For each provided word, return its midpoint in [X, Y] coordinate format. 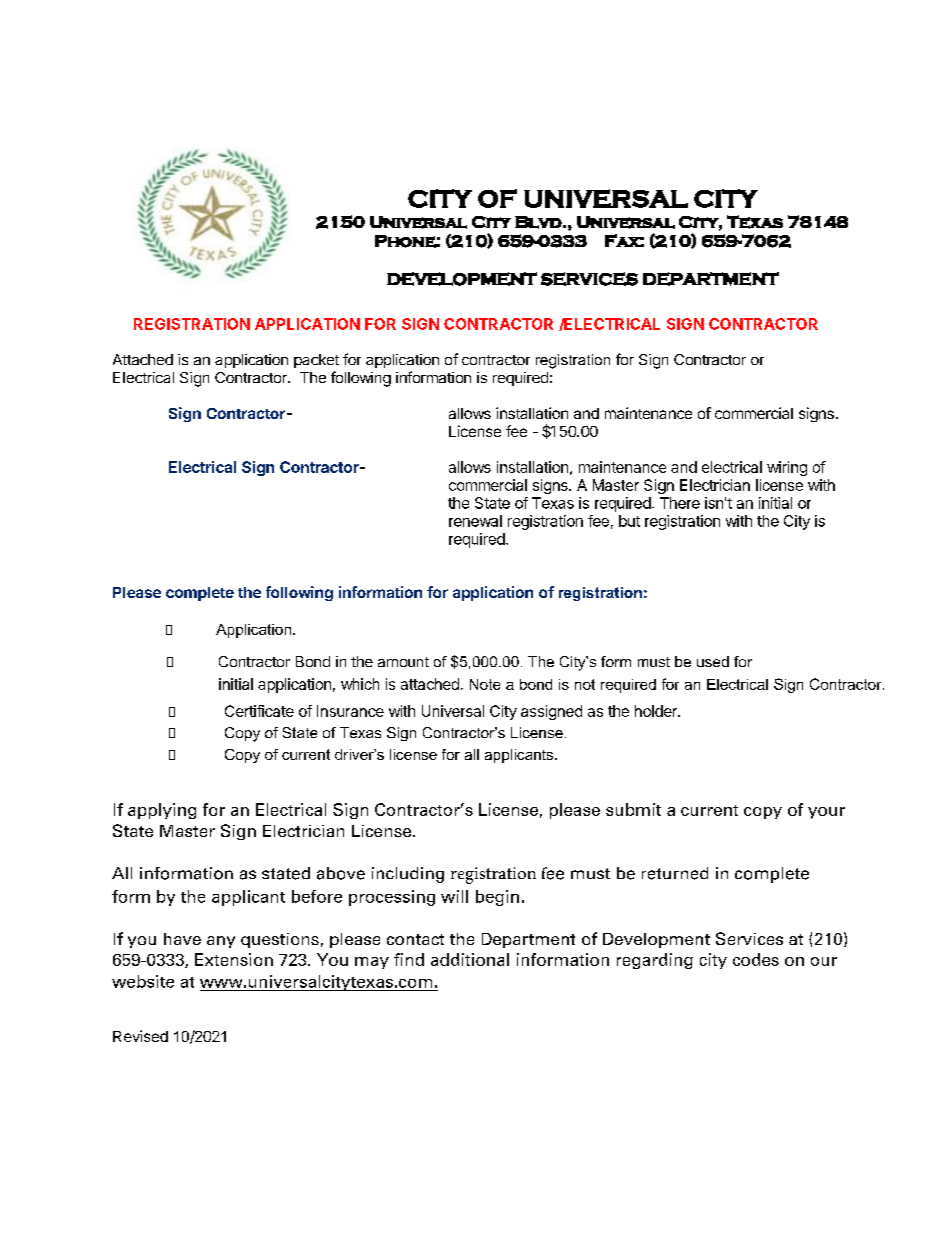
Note [485, 684]
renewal [475, 521]
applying [162, 811]
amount [403, 662]
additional [470, 959]
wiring [787, 468]
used [713, 661]
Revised [140, 1036]
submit [633, 809]
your [826, 813]
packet [316, 361]
